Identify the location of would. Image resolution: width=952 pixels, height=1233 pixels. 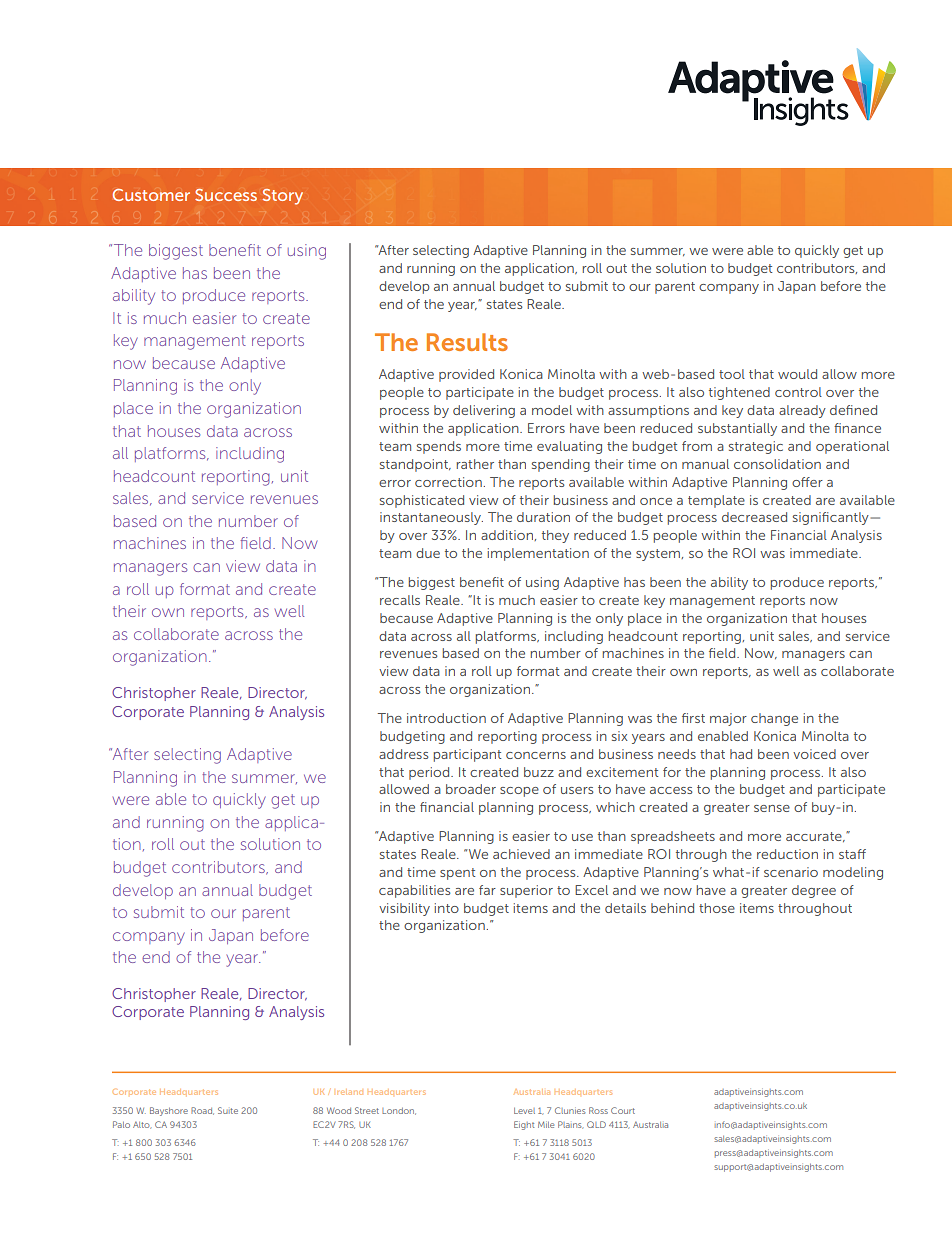
(797, 374).
